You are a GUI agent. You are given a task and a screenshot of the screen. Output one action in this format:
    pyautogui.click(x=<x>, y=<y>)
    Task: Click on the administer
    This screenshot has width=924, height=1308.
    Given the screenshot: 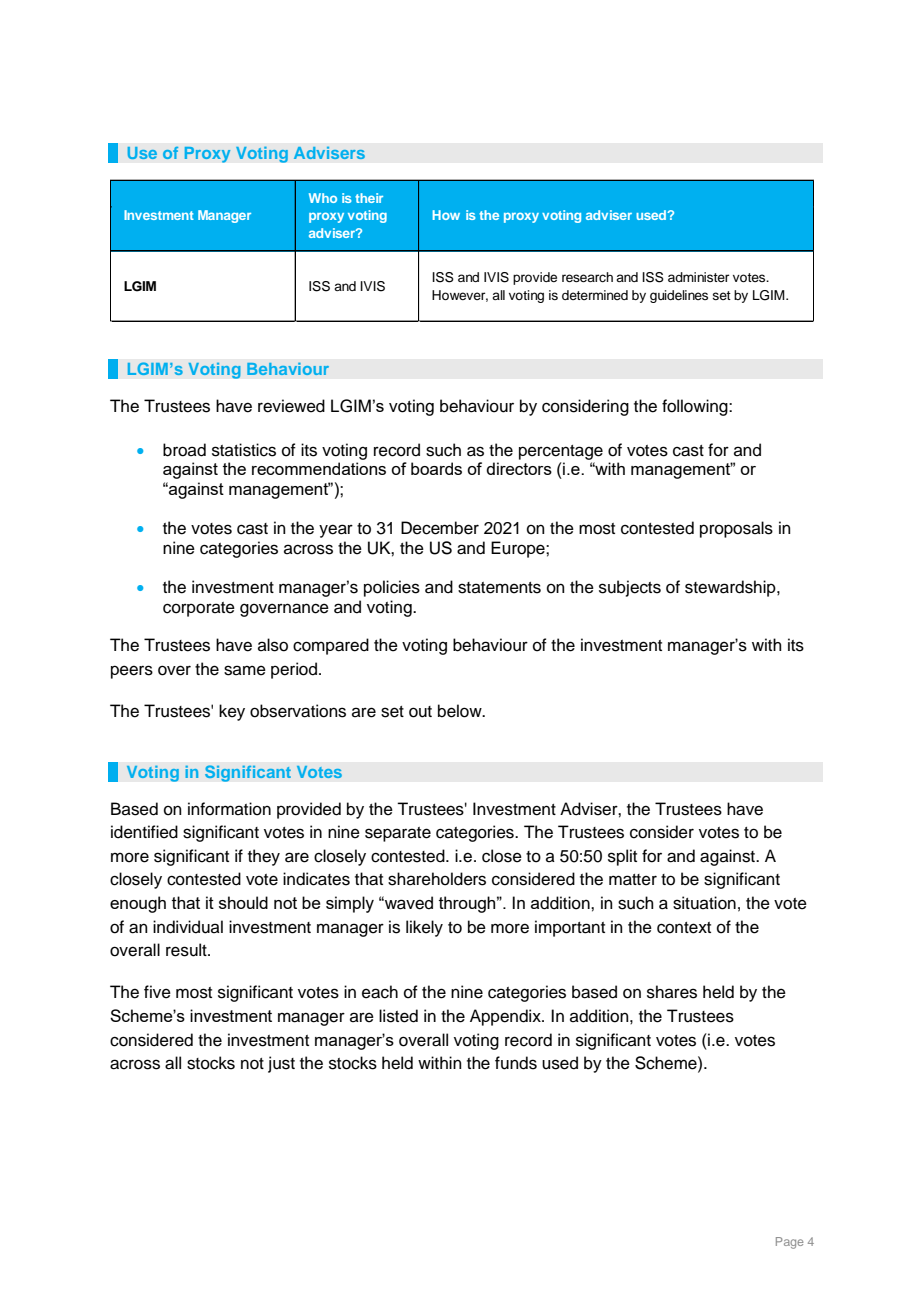 What is the action you would take?
    pyautogui.click(x=698, y=277)
